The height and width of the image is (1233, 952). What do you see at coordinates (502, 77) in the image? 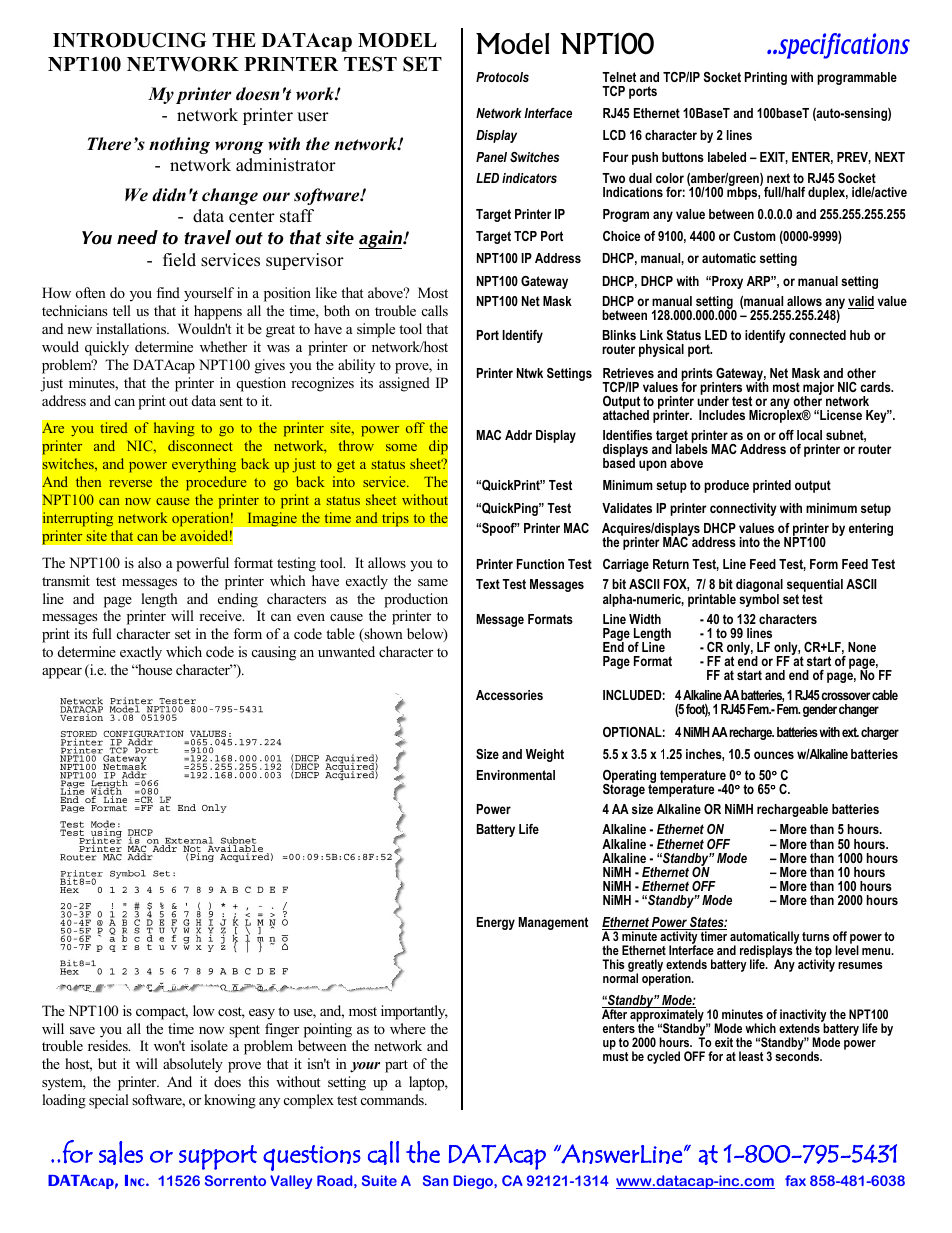
I see `Protocols` at bounding box center [502, 77].
